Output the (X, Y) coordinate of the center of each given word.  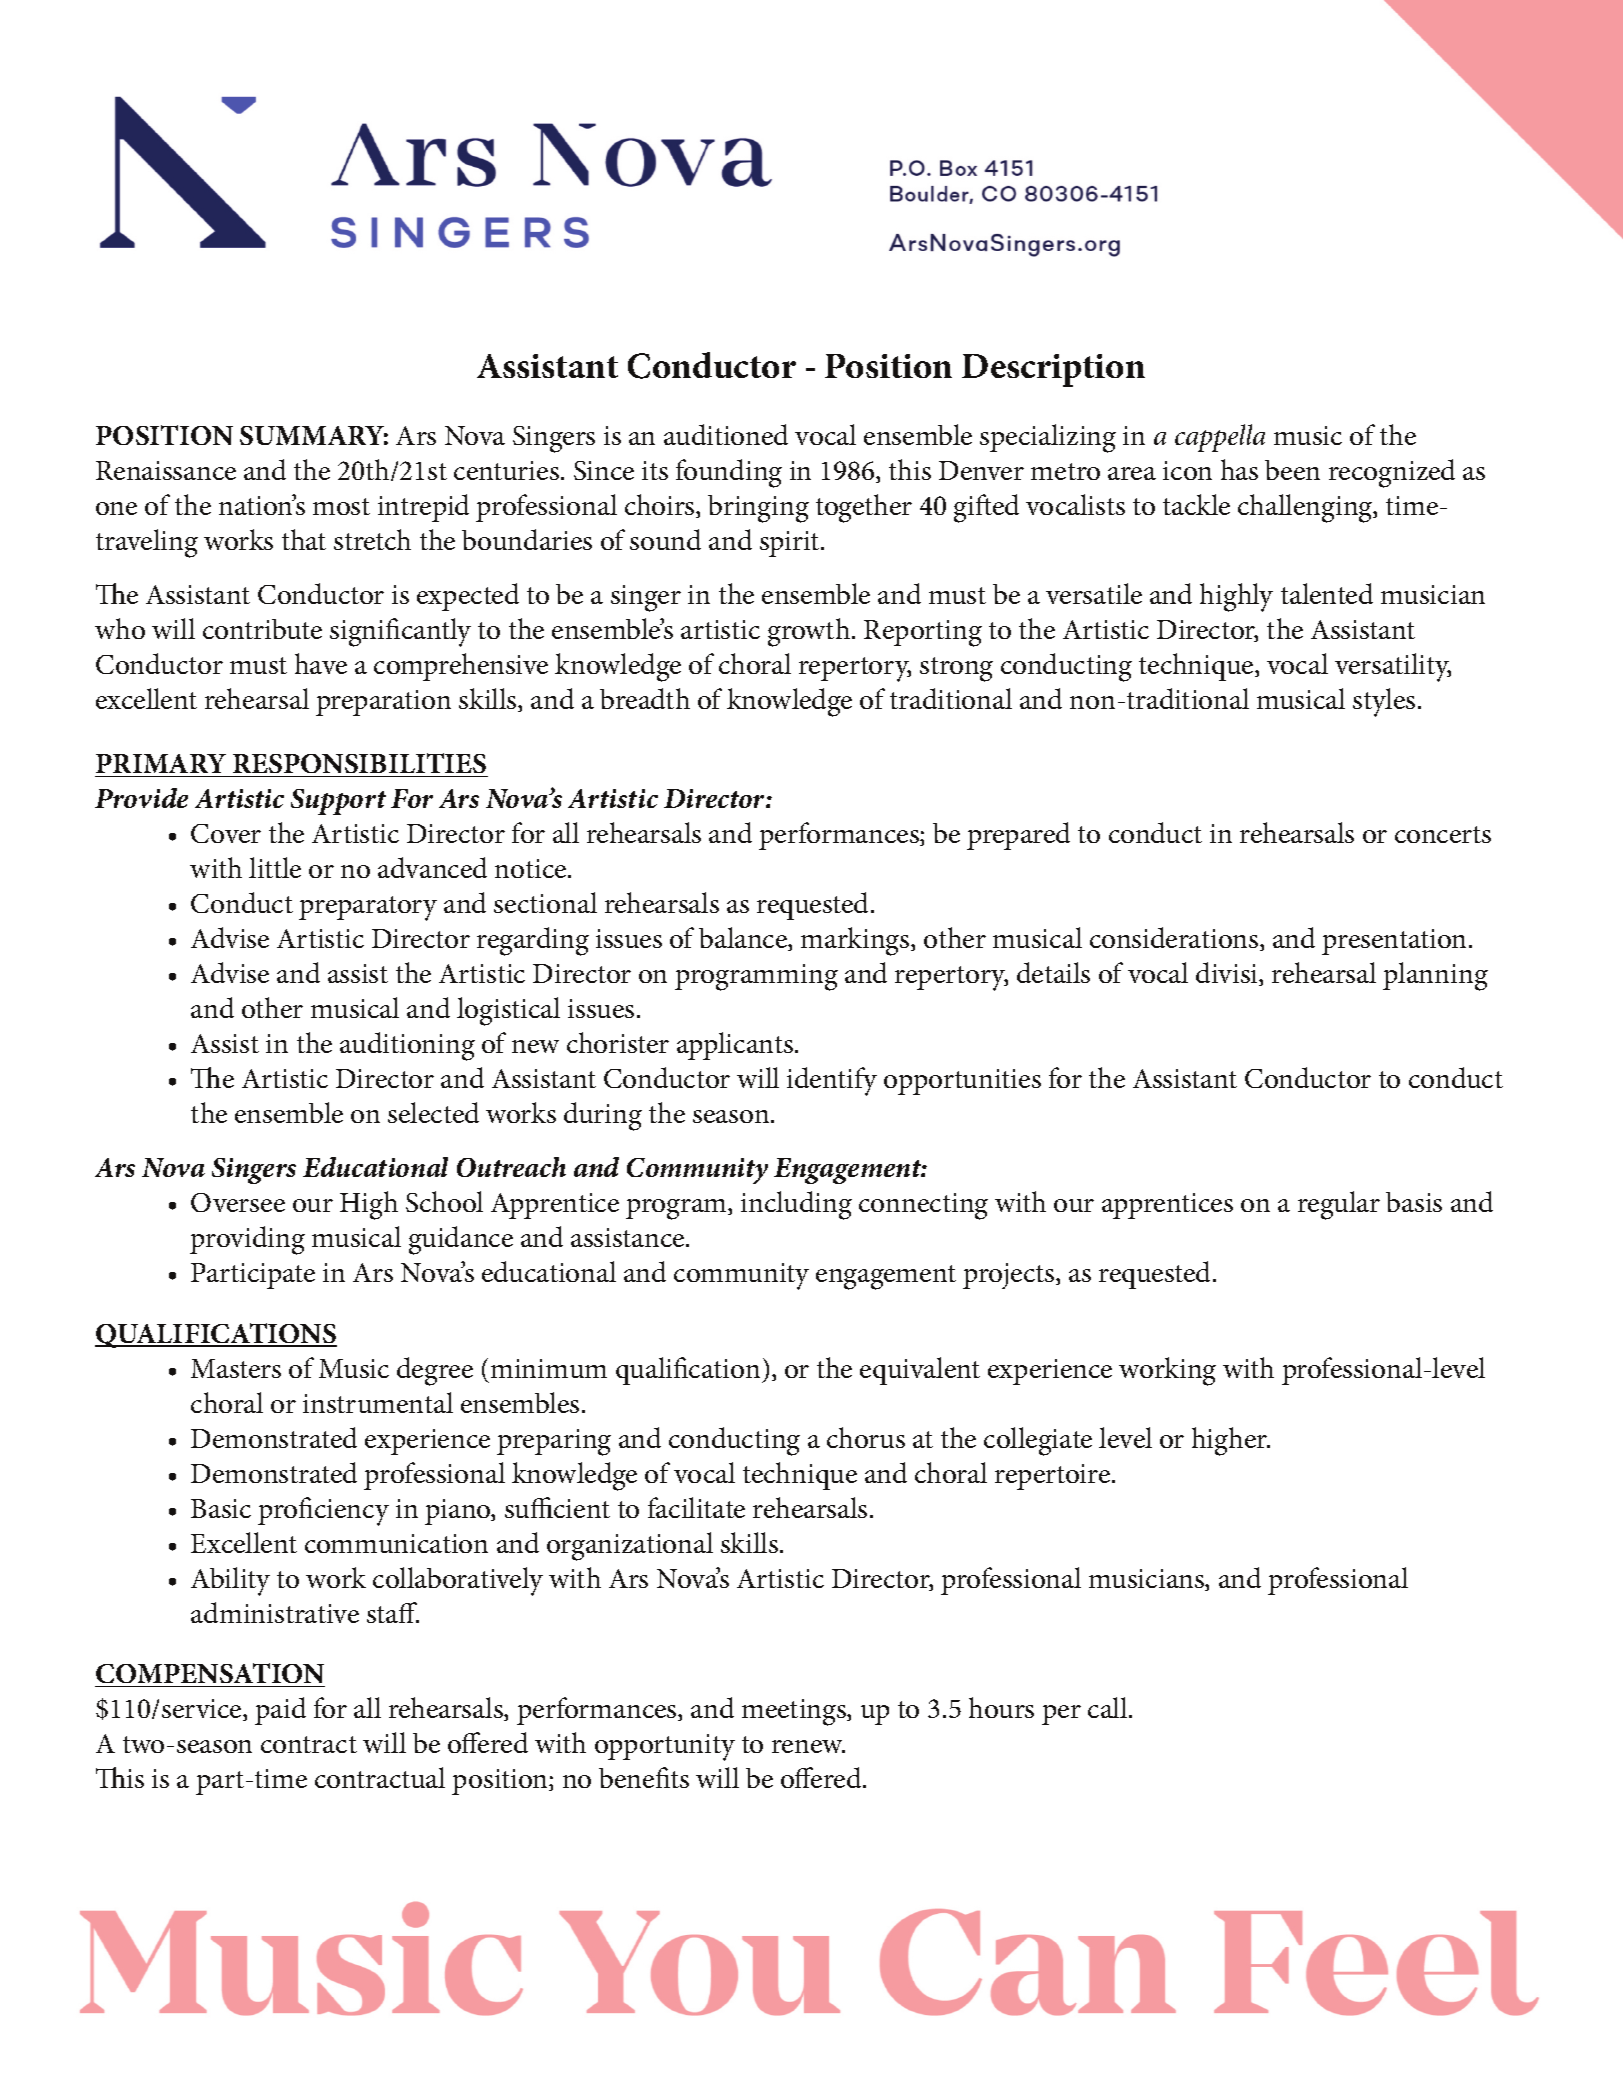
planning (1435, 976)
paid (280, 1711)
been (1292, 470)
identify (832, 1081)
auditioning (407, 1046)
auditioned (726, 434)
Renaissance (166, 470)
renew (808, 1746)
